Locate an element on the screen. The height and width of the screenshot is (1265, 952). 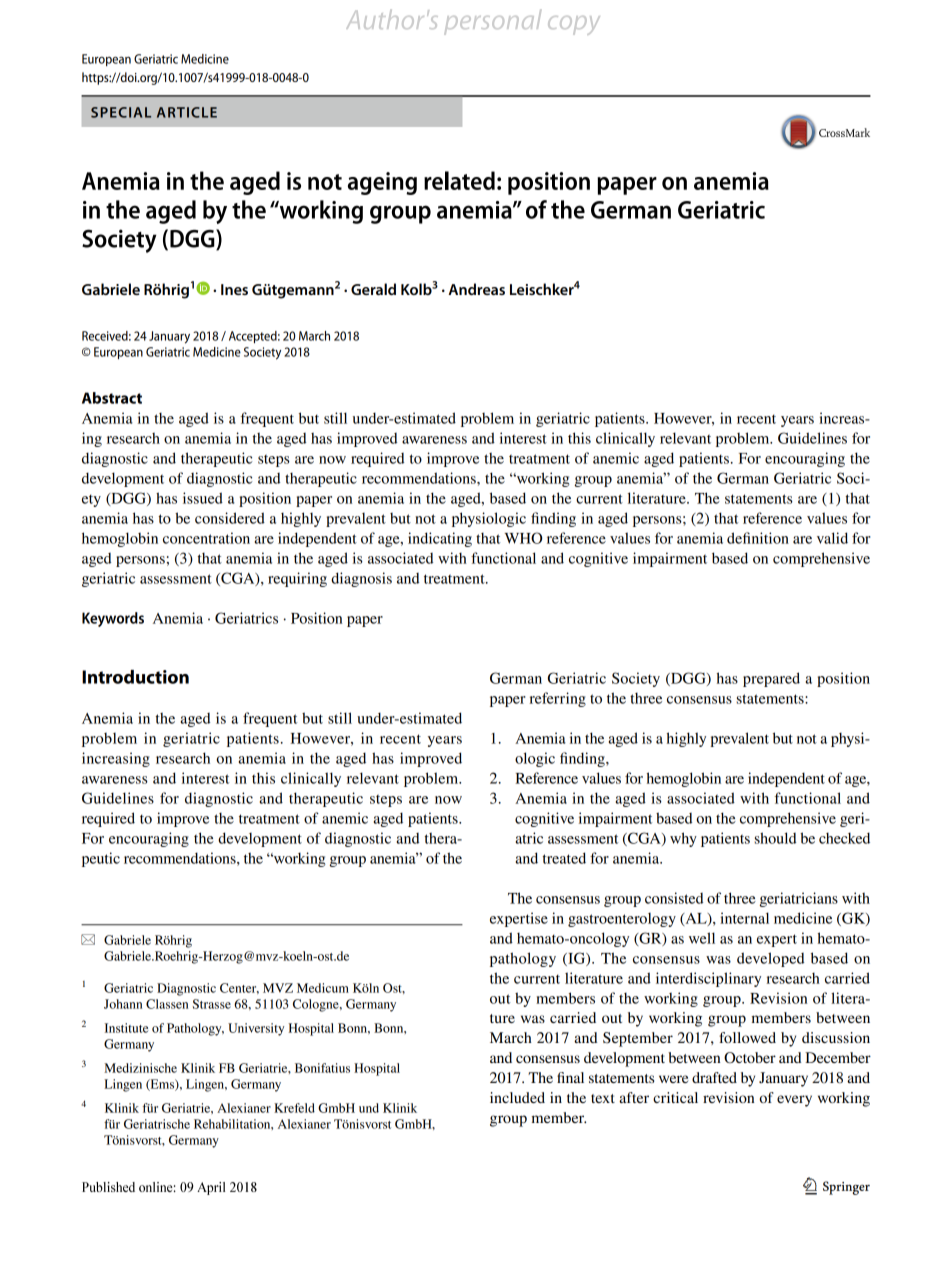
prepared is located at coordinates (771, 679).
